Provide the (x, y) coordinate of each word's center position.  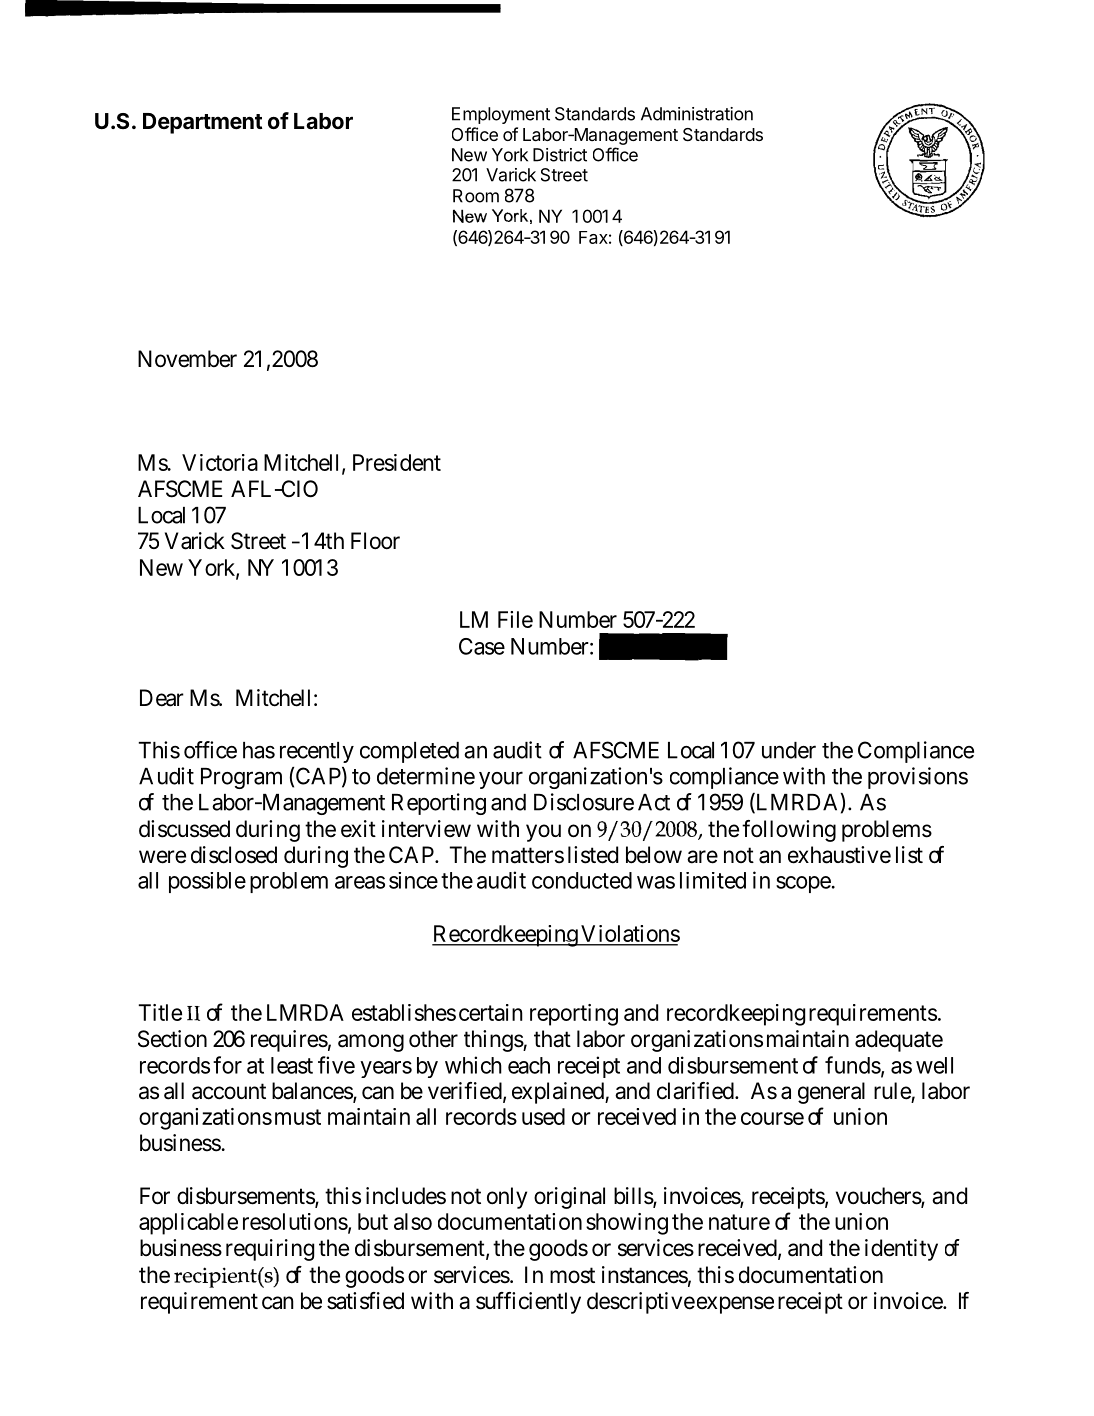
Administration (697, 114)
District (560, 155)
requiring (270, 1250)
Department (203, 123)
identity (901, 1250)
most (572, 1275)
